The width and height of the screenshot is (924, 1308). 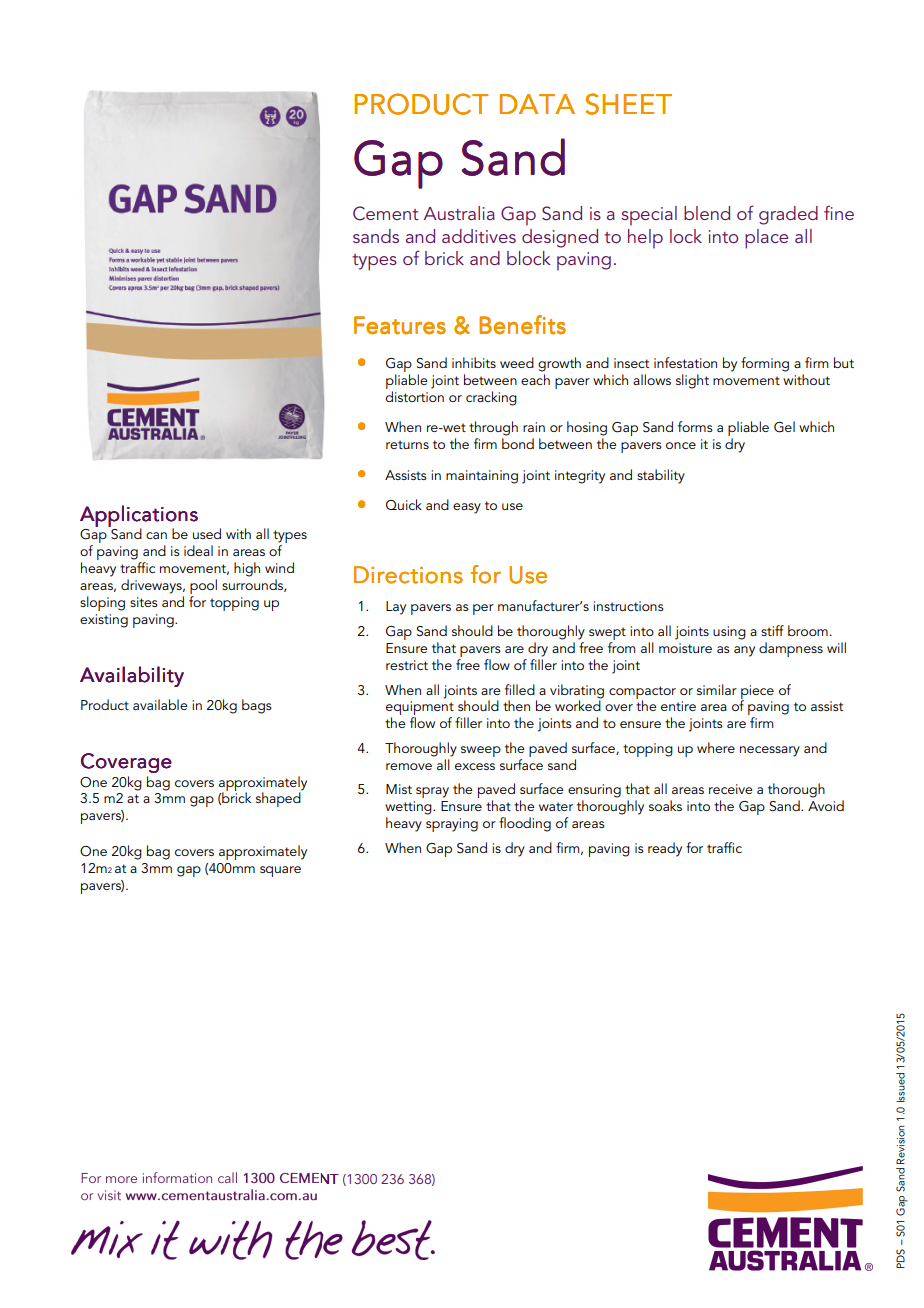 I want to click on square, so click(x=280, y=871).
